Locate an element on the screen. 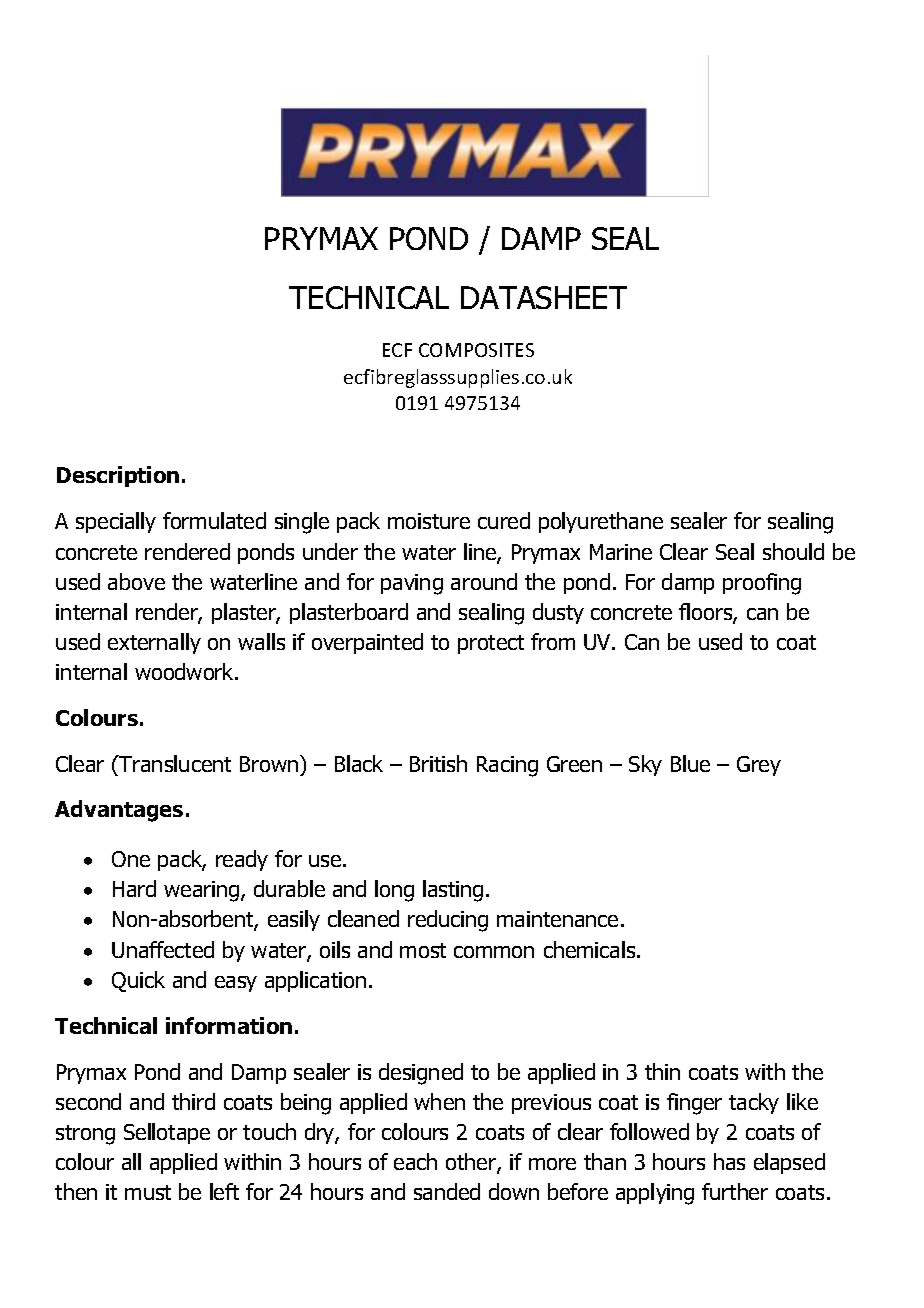 The height and width of the screenshot is (1308, 924). British is located at coordinates (438, 763).
